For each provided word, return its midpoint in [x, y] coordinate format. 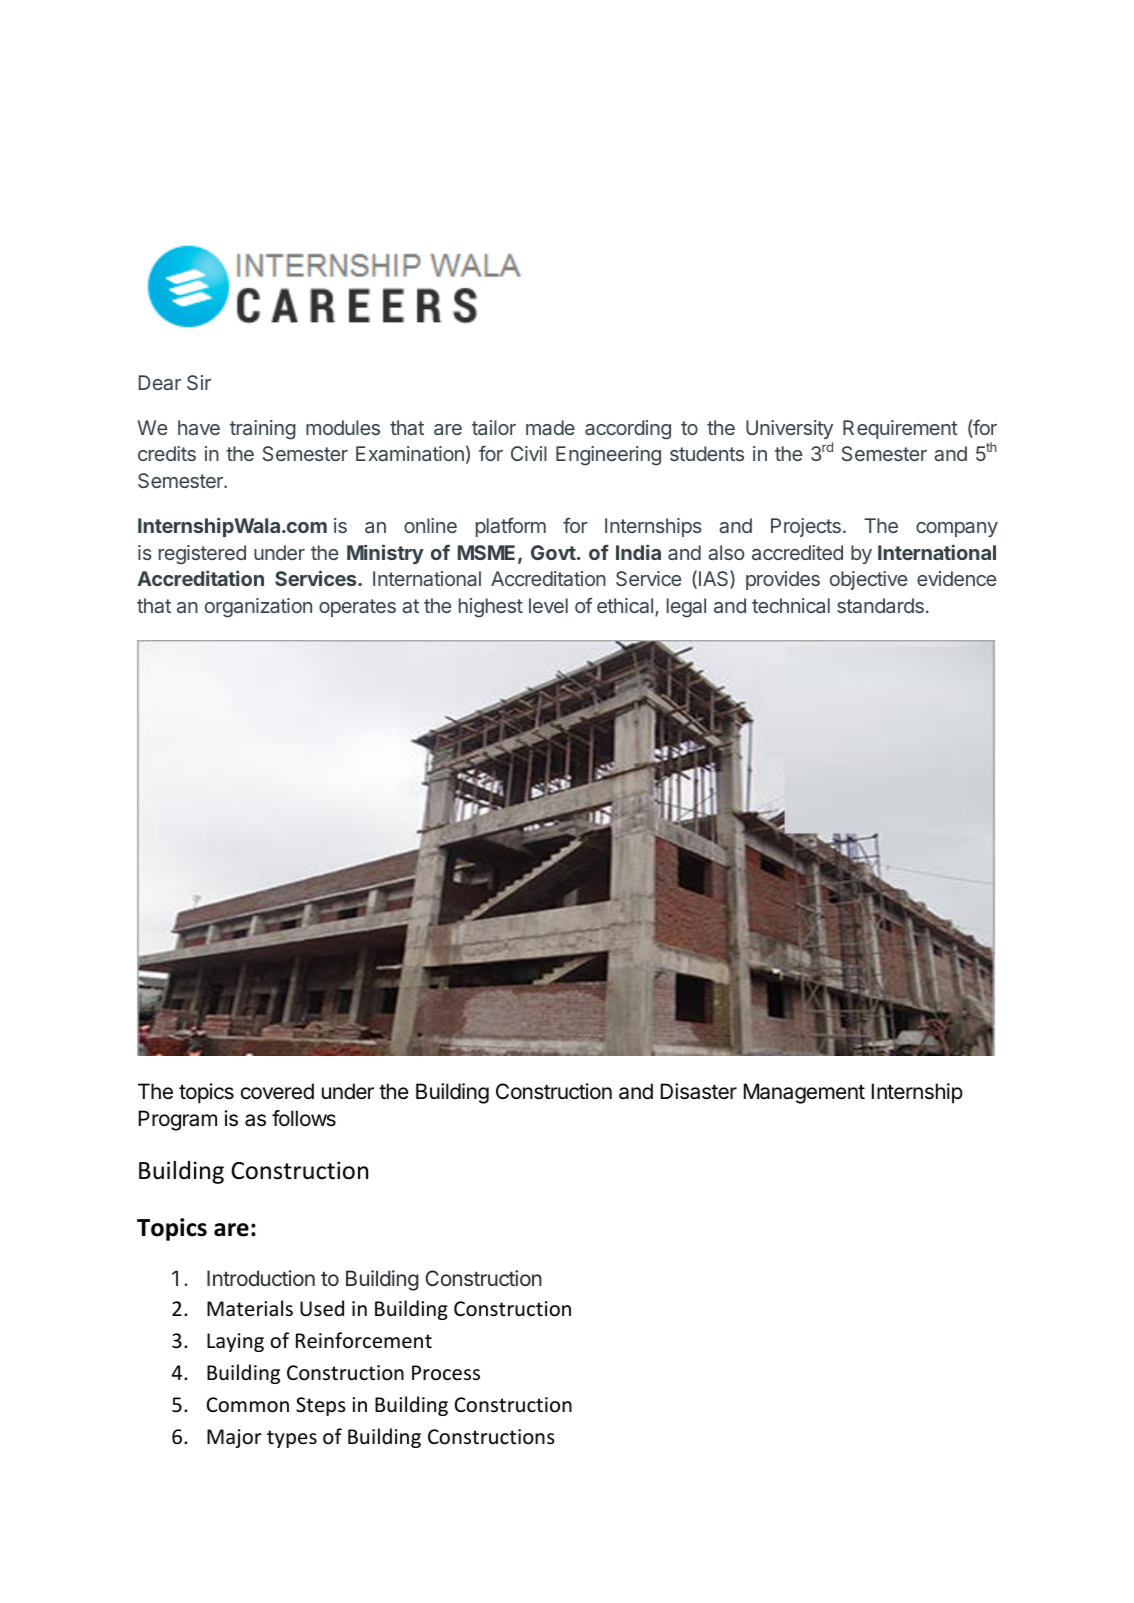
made [550, 427]
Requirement [900, 429]
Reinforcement [364, 1340]
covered [277, 1091]
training [263, 430]
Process [446, 1373]
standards [880, 605]
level [548, 605]
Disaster [699, 1091]
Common [248, 1405]
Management [804, 1093]
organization [258, 608]
